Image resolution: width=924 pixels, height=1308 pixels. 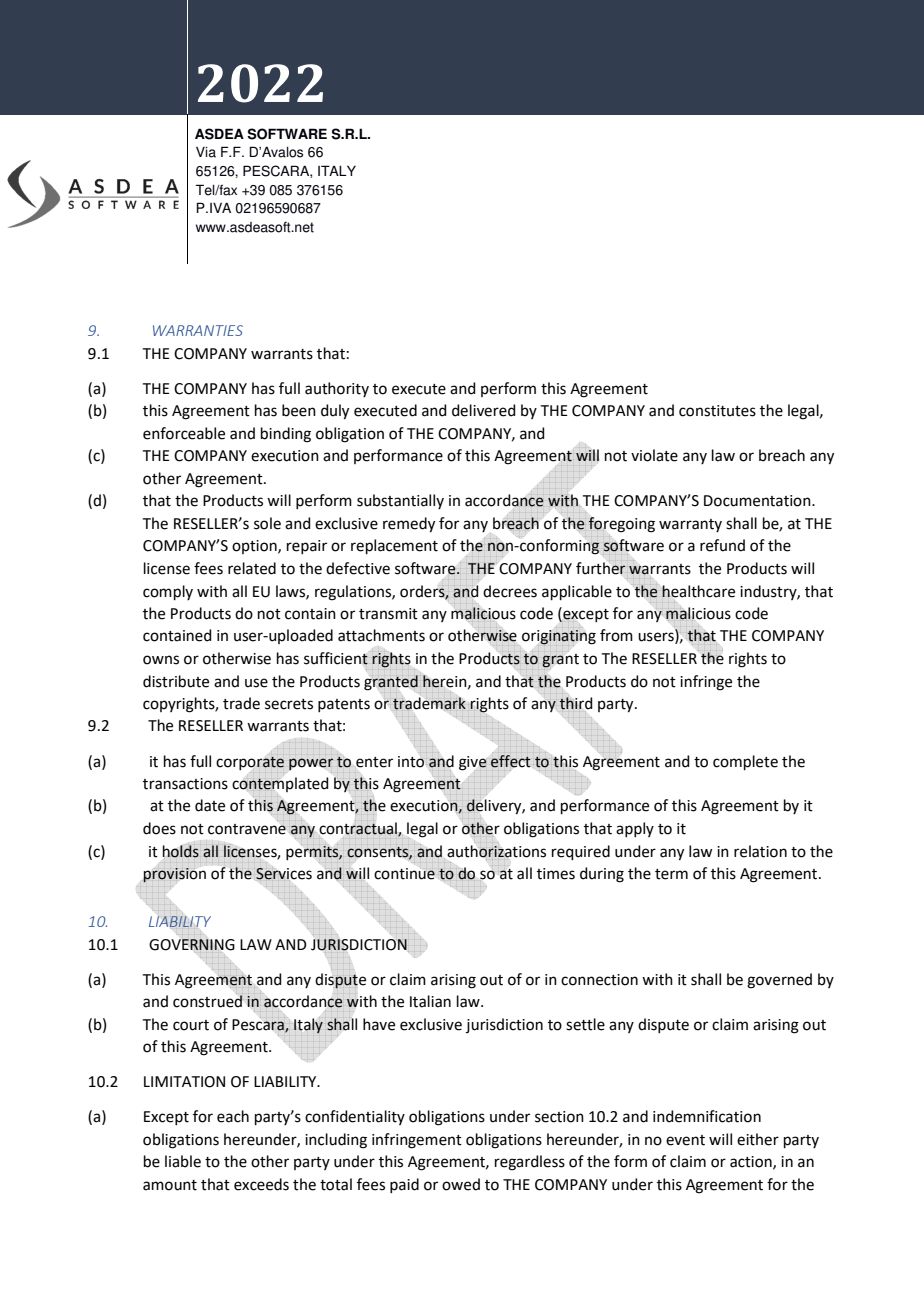 I want to click on owed, so click(x=461, y=1184).
